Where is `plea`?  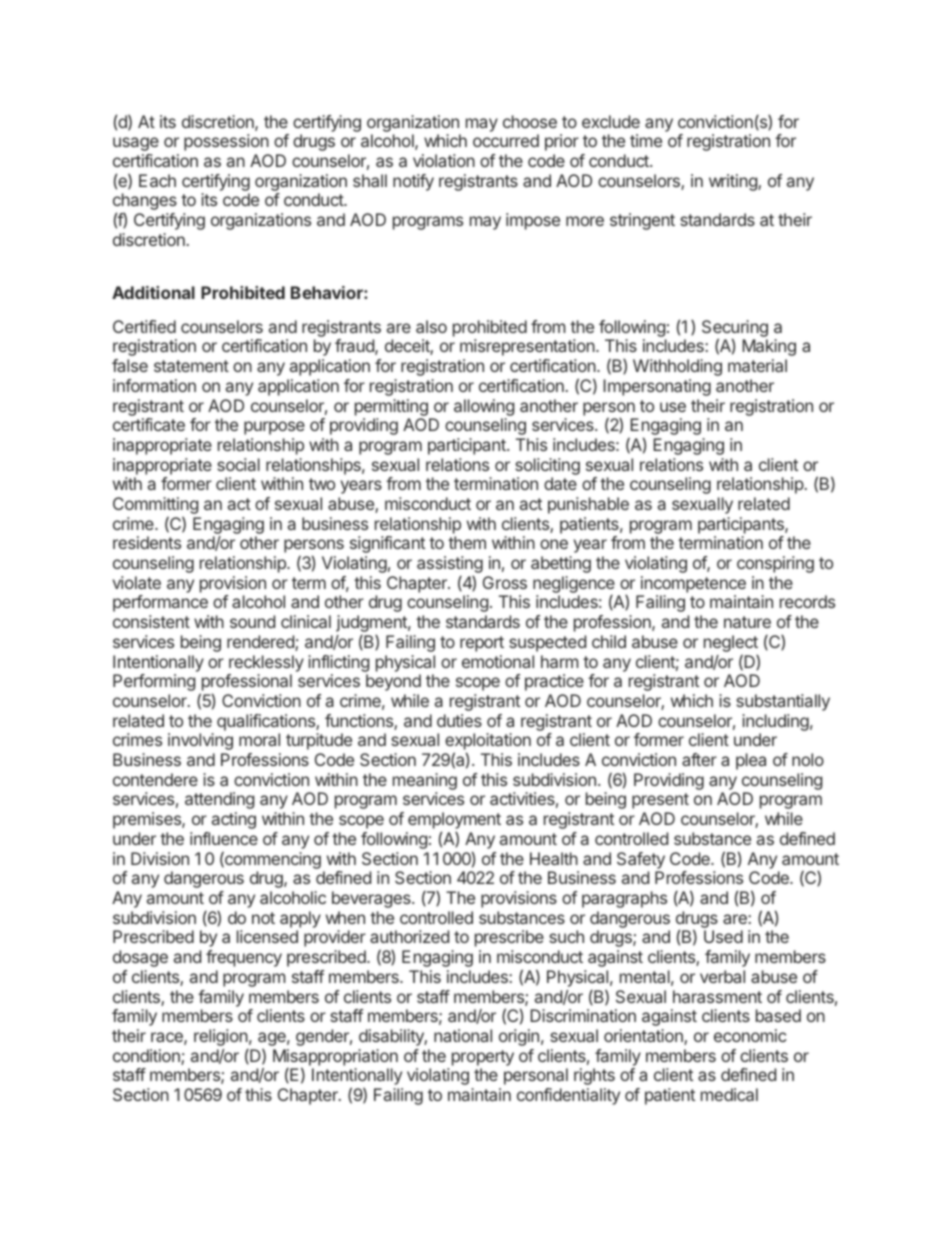 plea is located at coordinates (751, 761).
